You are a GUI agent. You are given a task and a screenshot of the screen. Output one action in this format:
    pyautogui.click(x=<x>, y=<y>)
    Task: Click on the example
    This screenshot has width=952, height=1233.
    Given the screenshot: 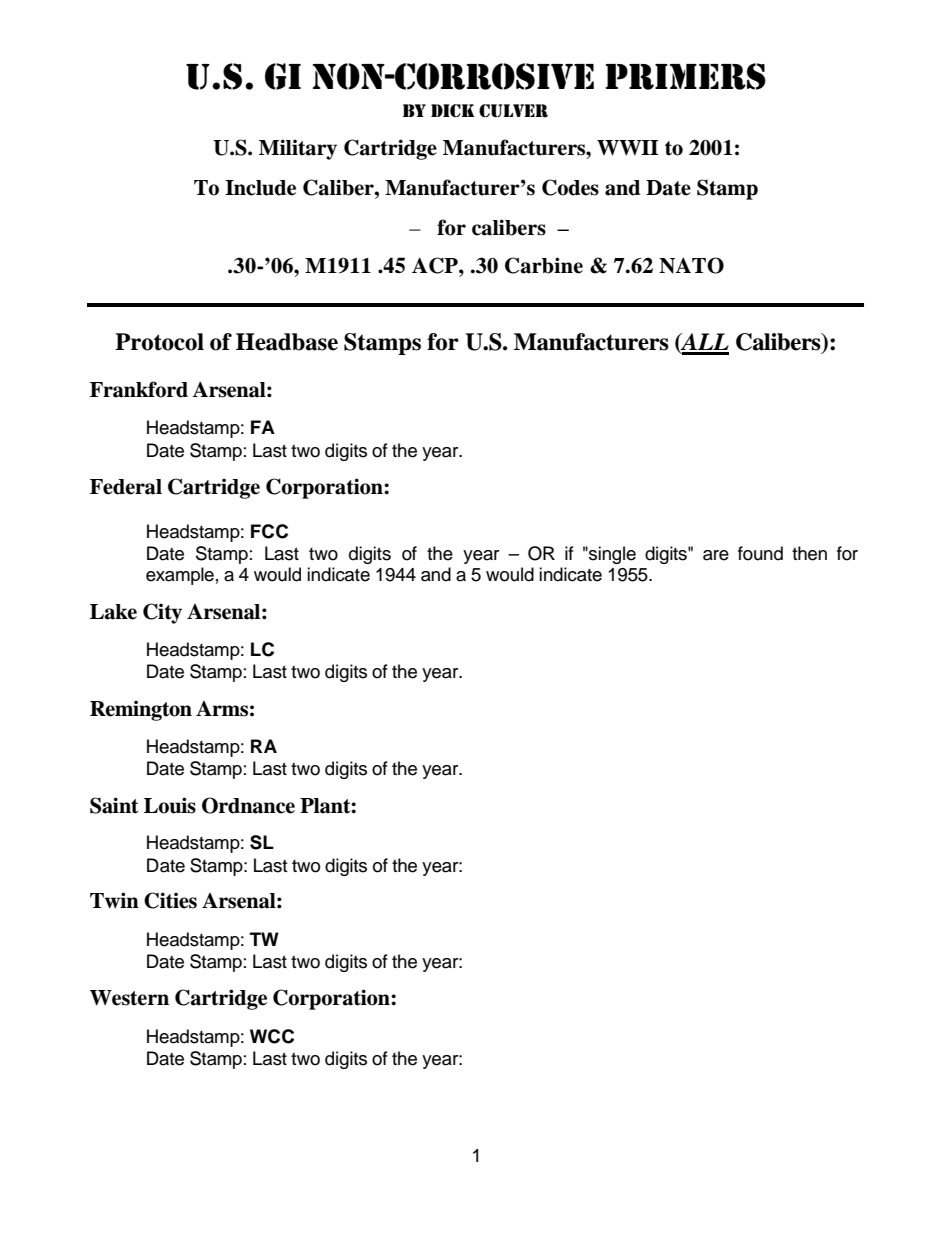 What is the action you would take?
    pyautogui.click(x=180, y=576)
